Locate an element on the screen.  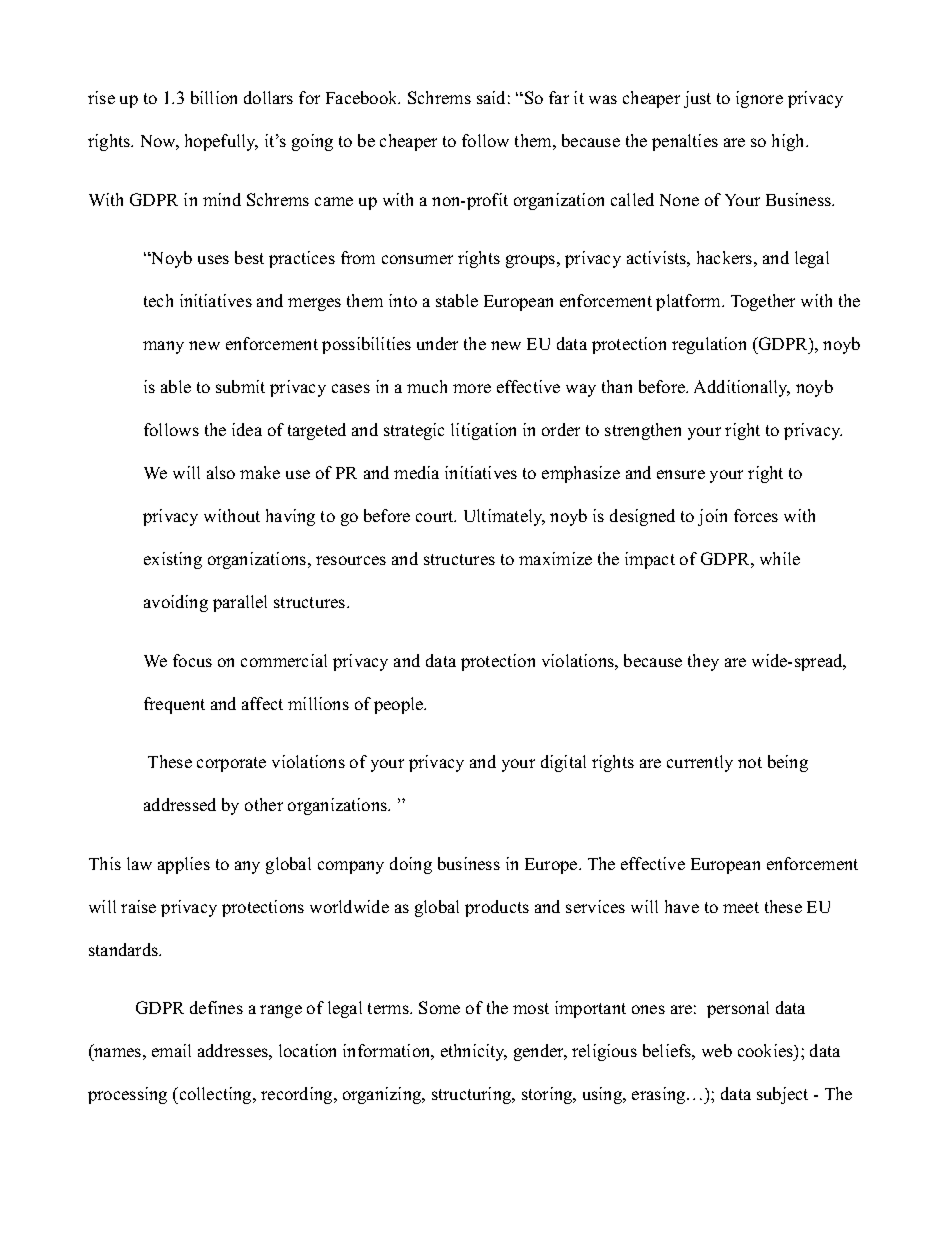
ethnicity is located at coordinates (474, 1052).
